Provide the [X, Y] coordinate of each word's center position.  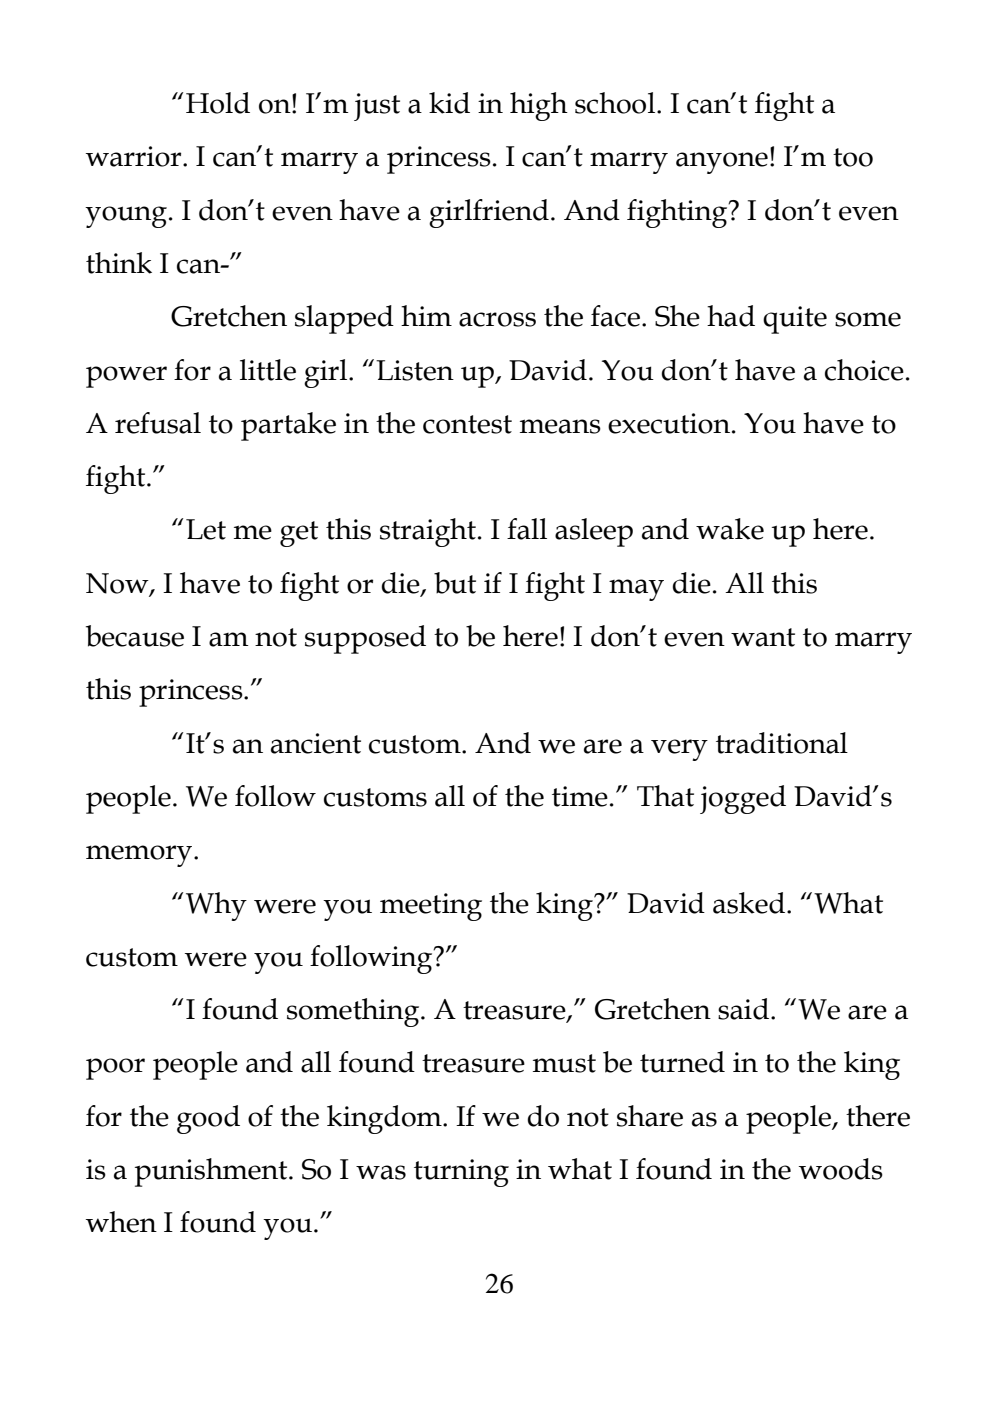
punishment [212, 1172]
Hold [218, 103]
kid [449, 103]
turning [461, 1173]
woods [841, 1169]
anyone [722, 163]
